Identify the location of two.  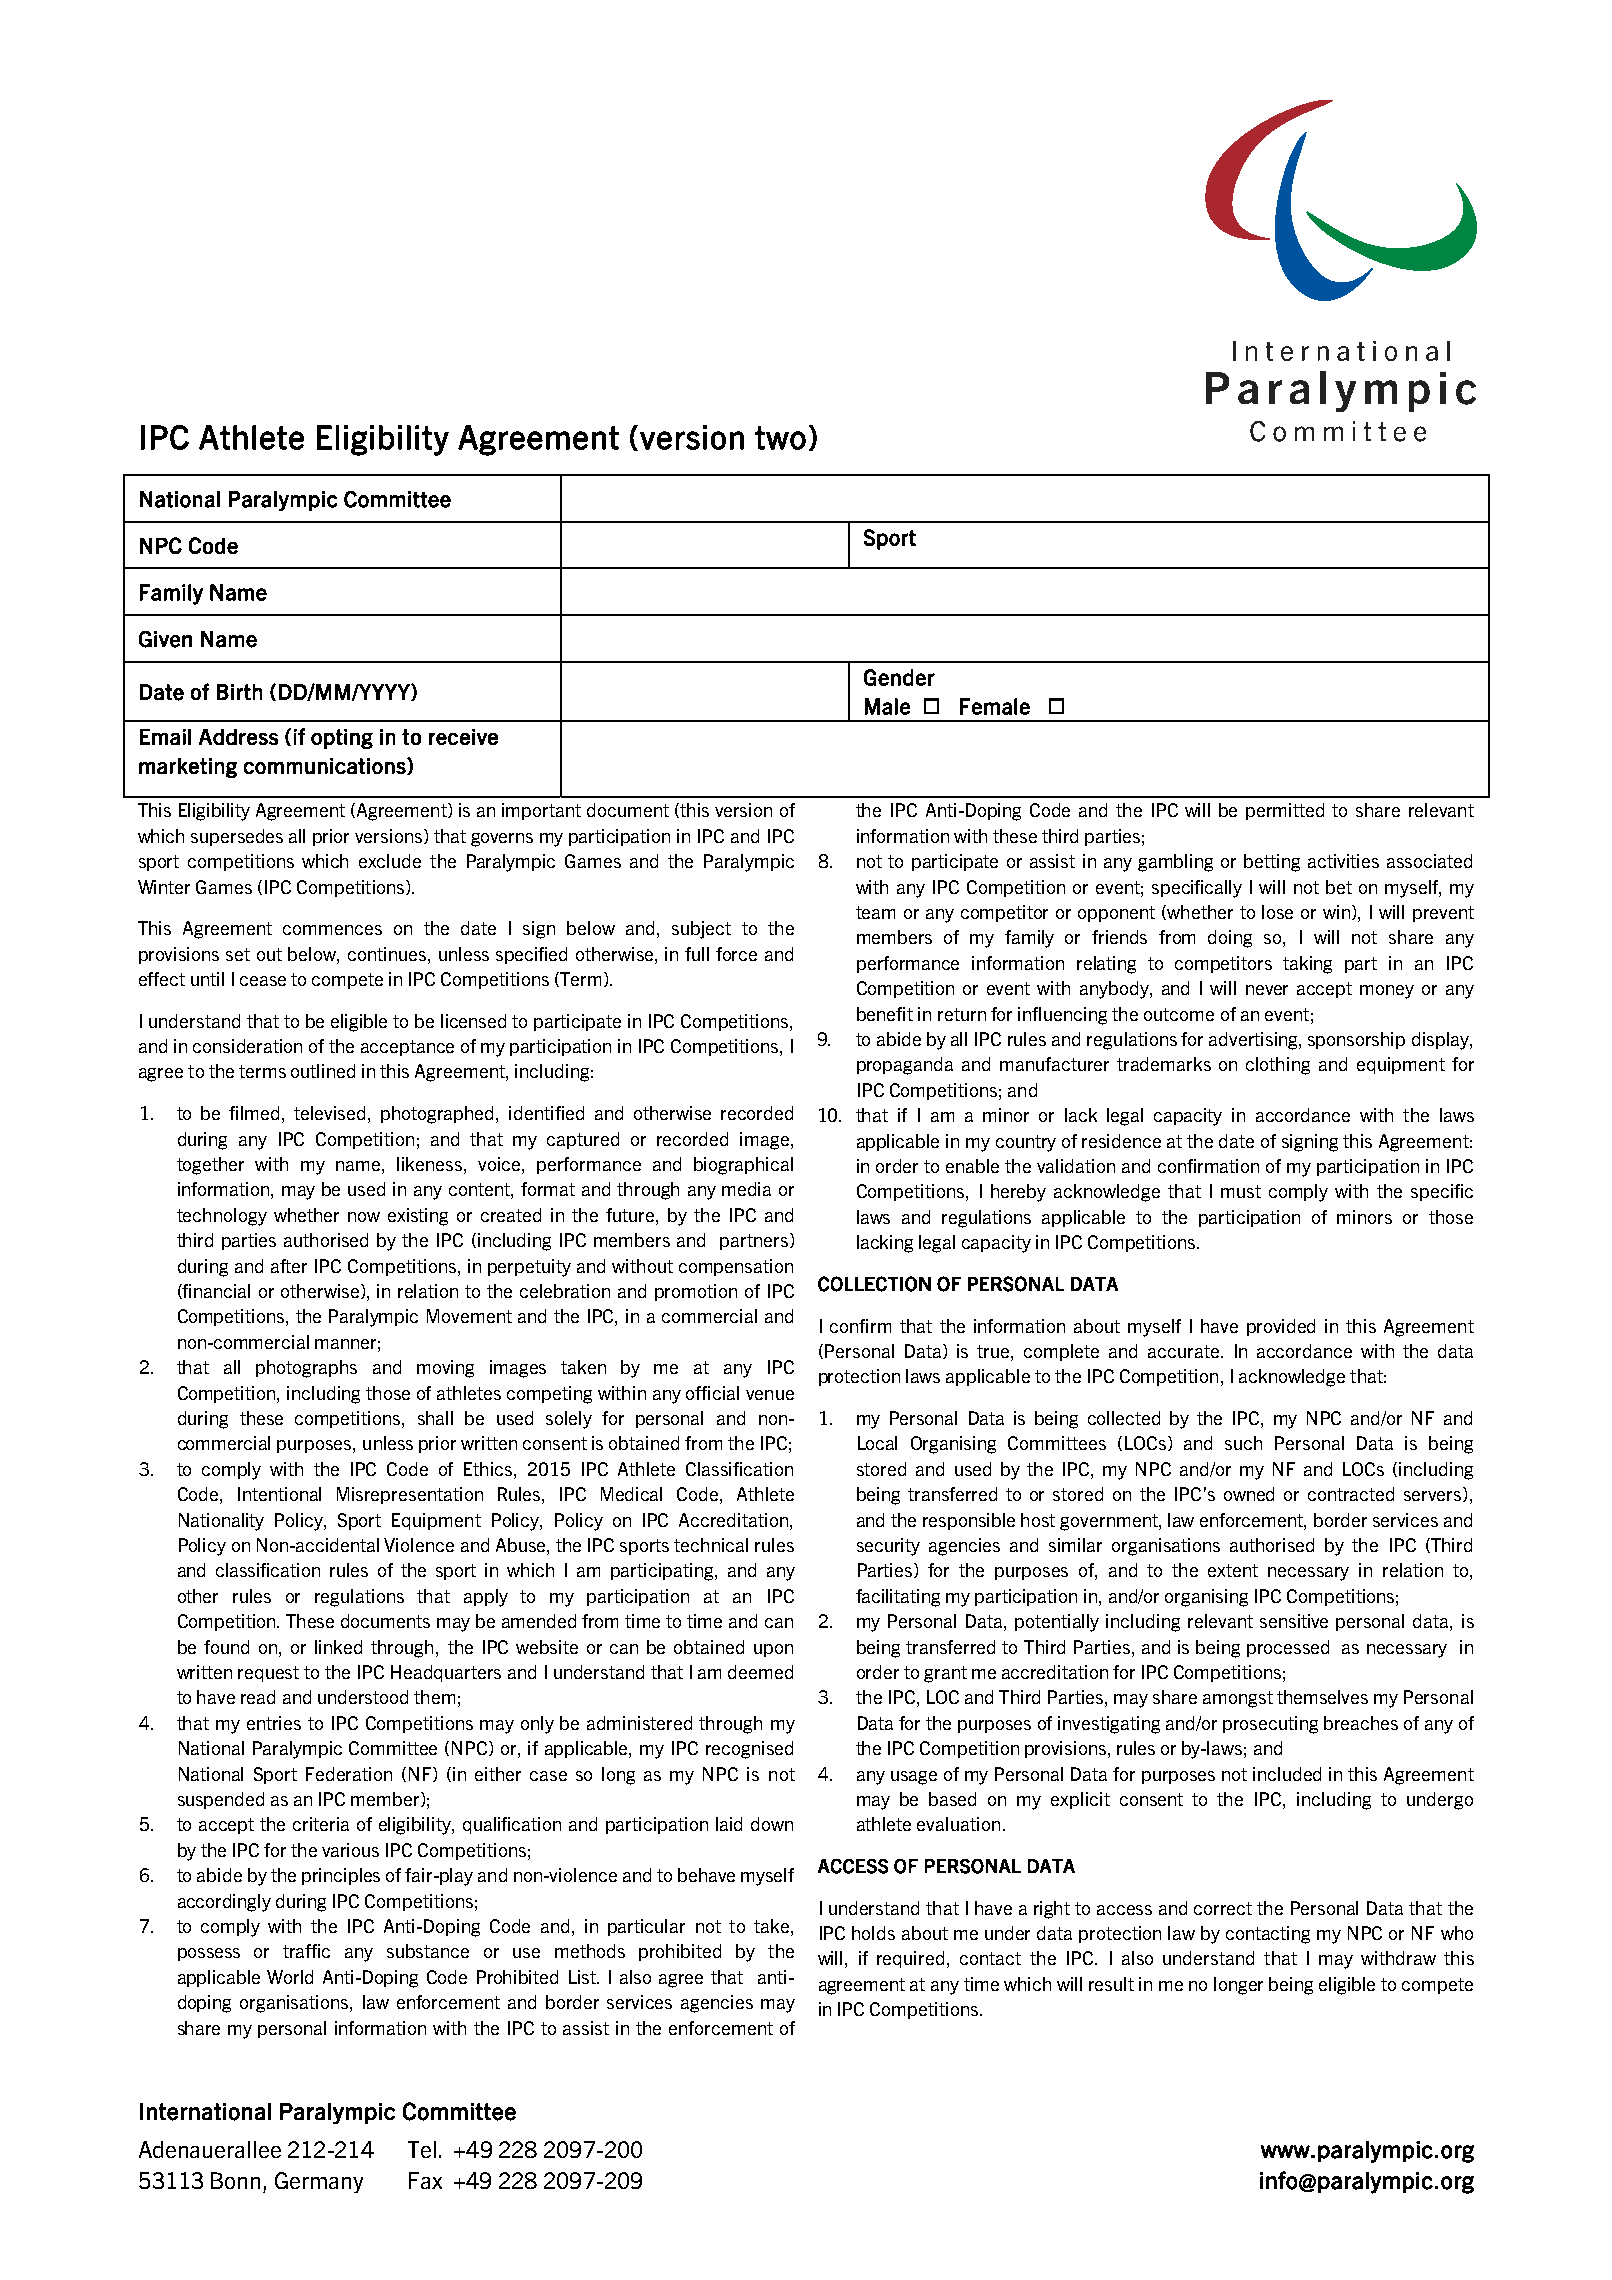
(780, 438).
